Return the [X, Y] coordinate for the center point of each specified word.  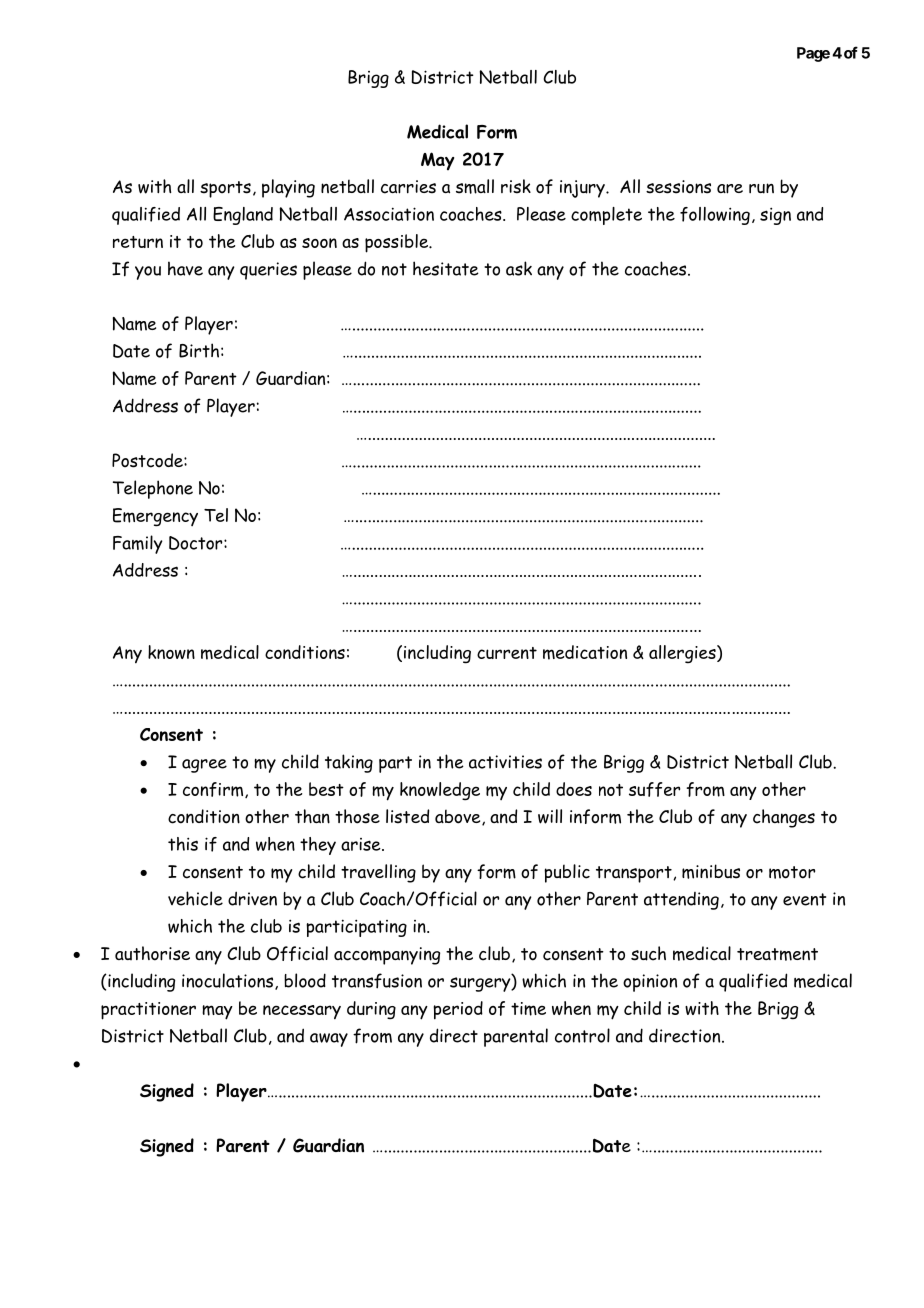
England [243, 216]
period [458, 1010]
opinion [650, 983]
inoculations [229, 981]
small [475, 186]
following [715, 216]
